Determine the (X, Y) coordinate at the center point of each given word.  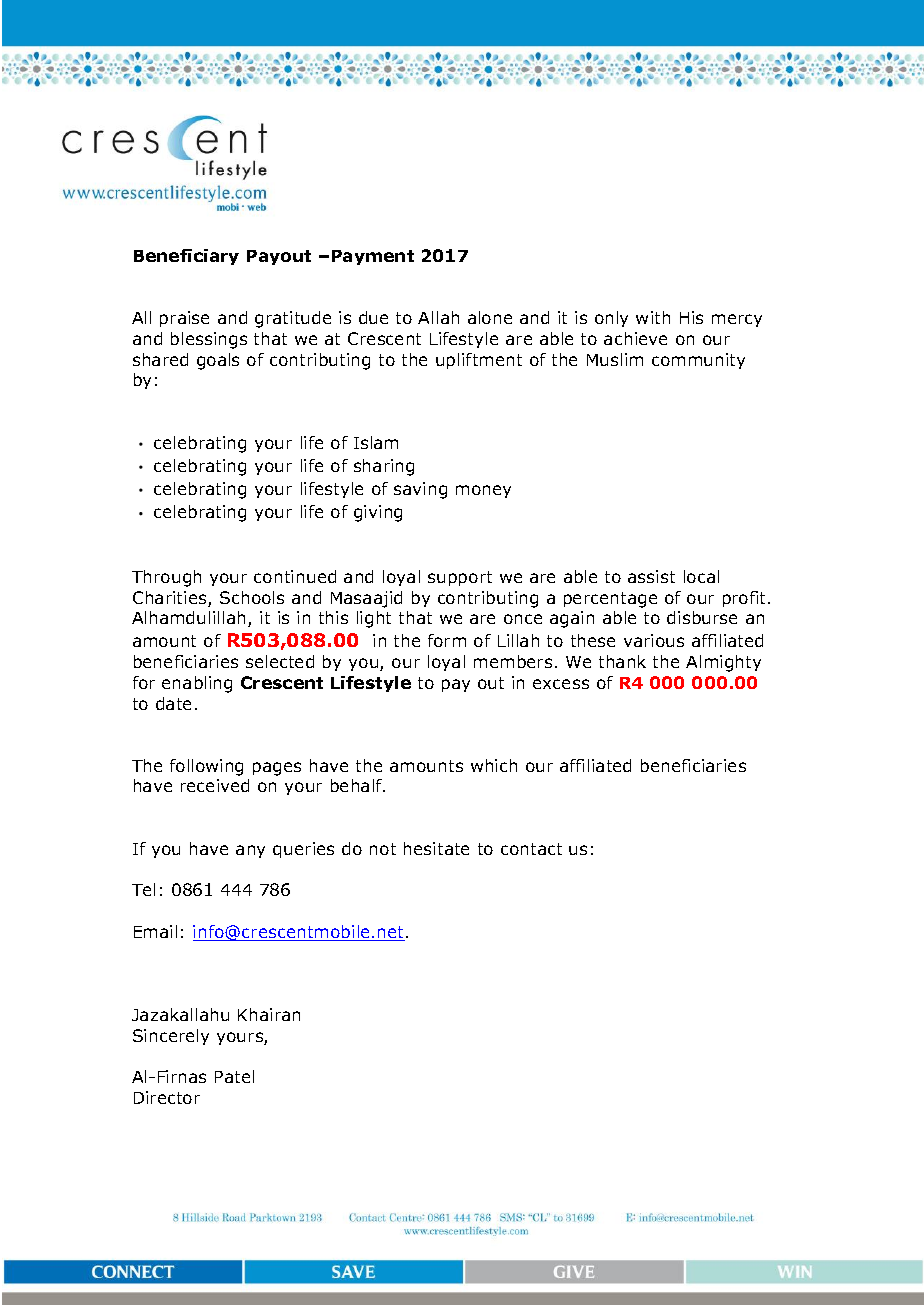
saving (420, 490)
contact (531, 849)
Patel (234, 1076)
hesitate (436, 848)
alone (490, 317)
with (653, 317)
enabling (197, 684)
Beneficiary (186, 257)
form (447, 640)
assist (651, 576)
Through (166, 578)
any (250, 851)
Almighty (723, 663)
